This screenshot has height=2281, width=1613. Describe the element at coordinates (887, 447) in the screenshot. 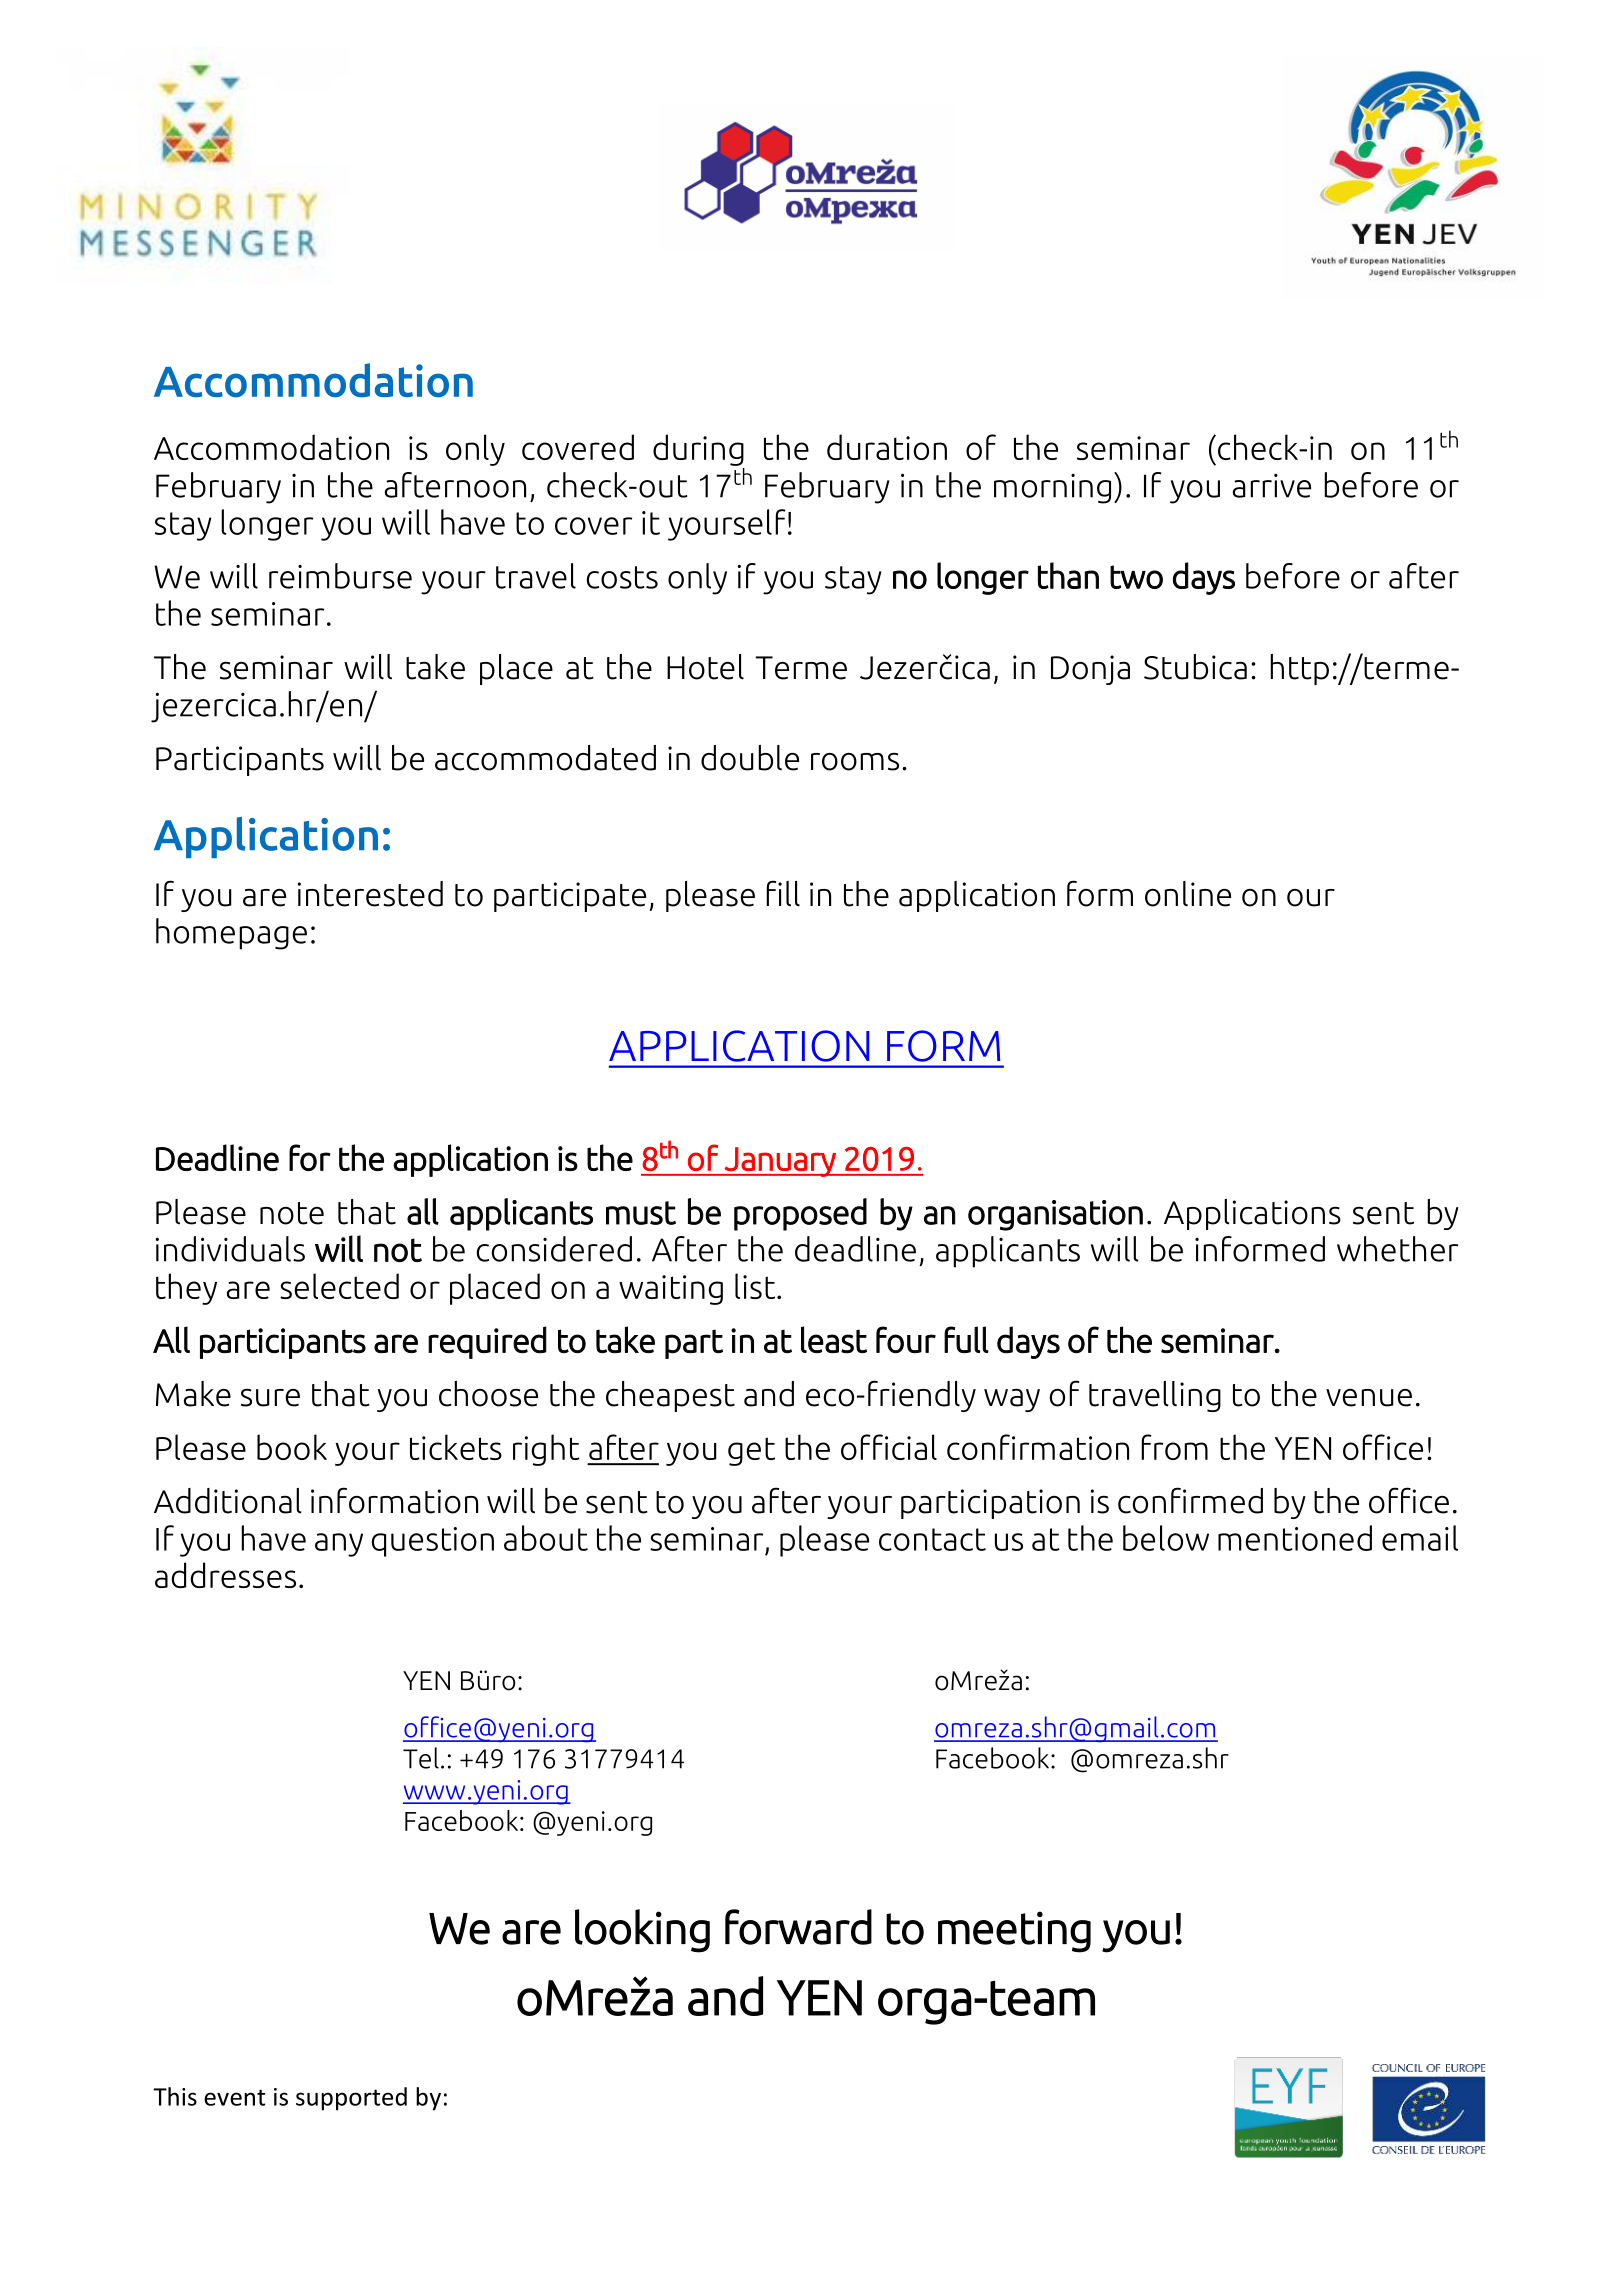

I see `duration` at that location.
